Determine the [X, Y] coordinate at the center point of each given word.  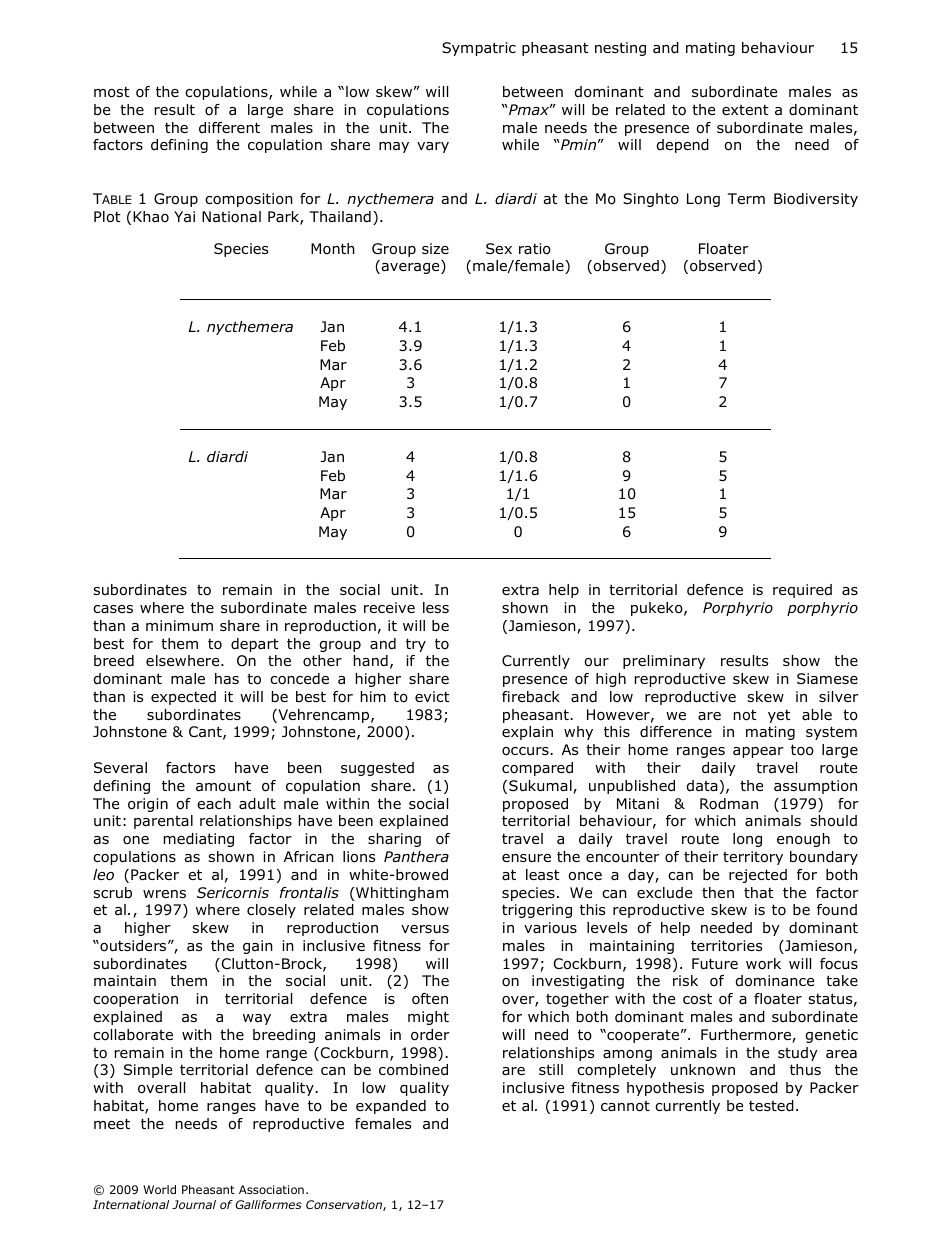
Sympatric [479, 49]
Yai [184, 217]
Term [746, 198]
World [159, 1189]
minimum [179, 625]
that [758, 893]
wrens [164, 894]
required [802, 591]
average [410, 268]
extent [745, 109]
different [229, 127]
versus [425, 929]
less [436, 607]
